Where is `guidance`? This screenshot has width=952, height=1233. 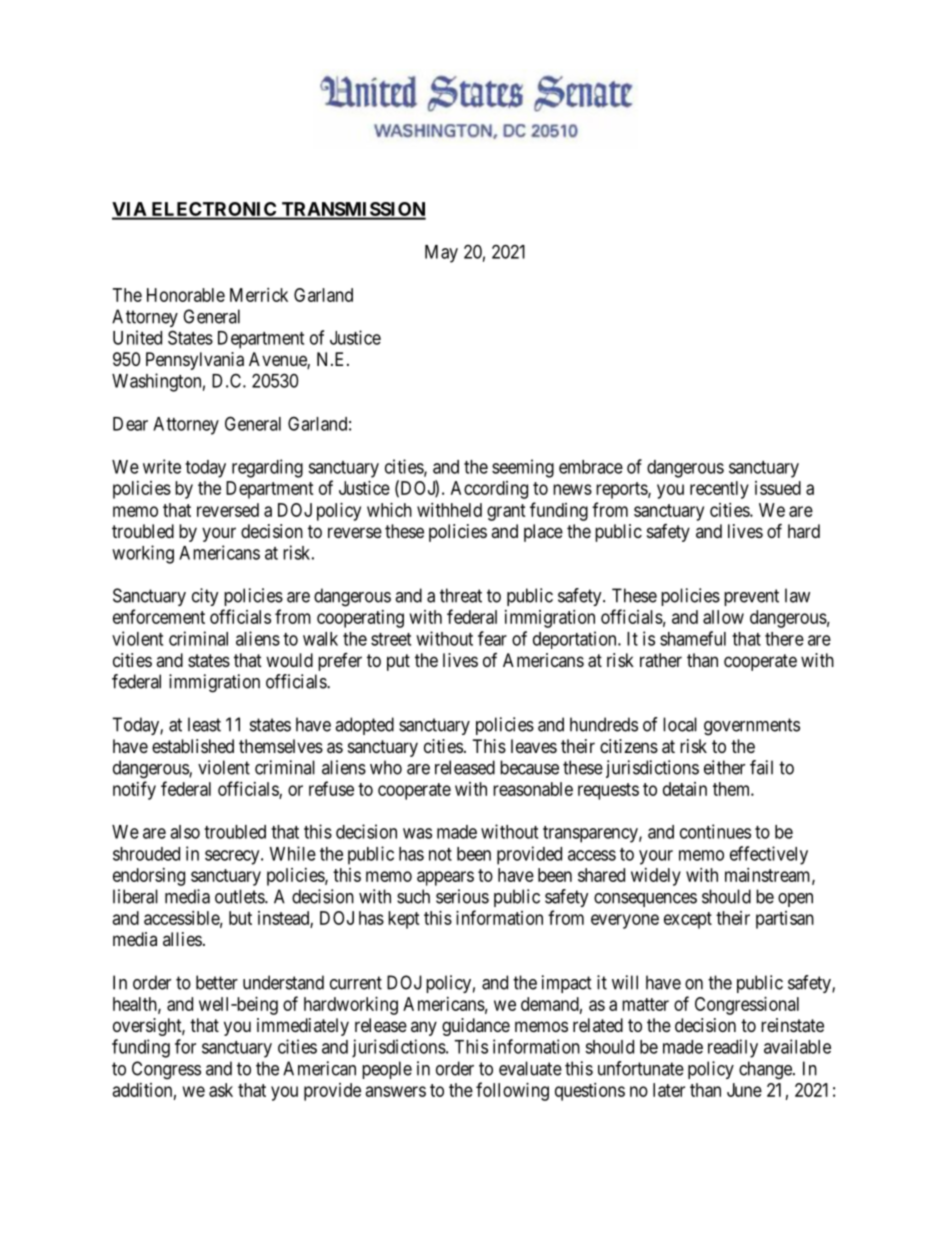
guidance is located at coordinates (476, 1027).
